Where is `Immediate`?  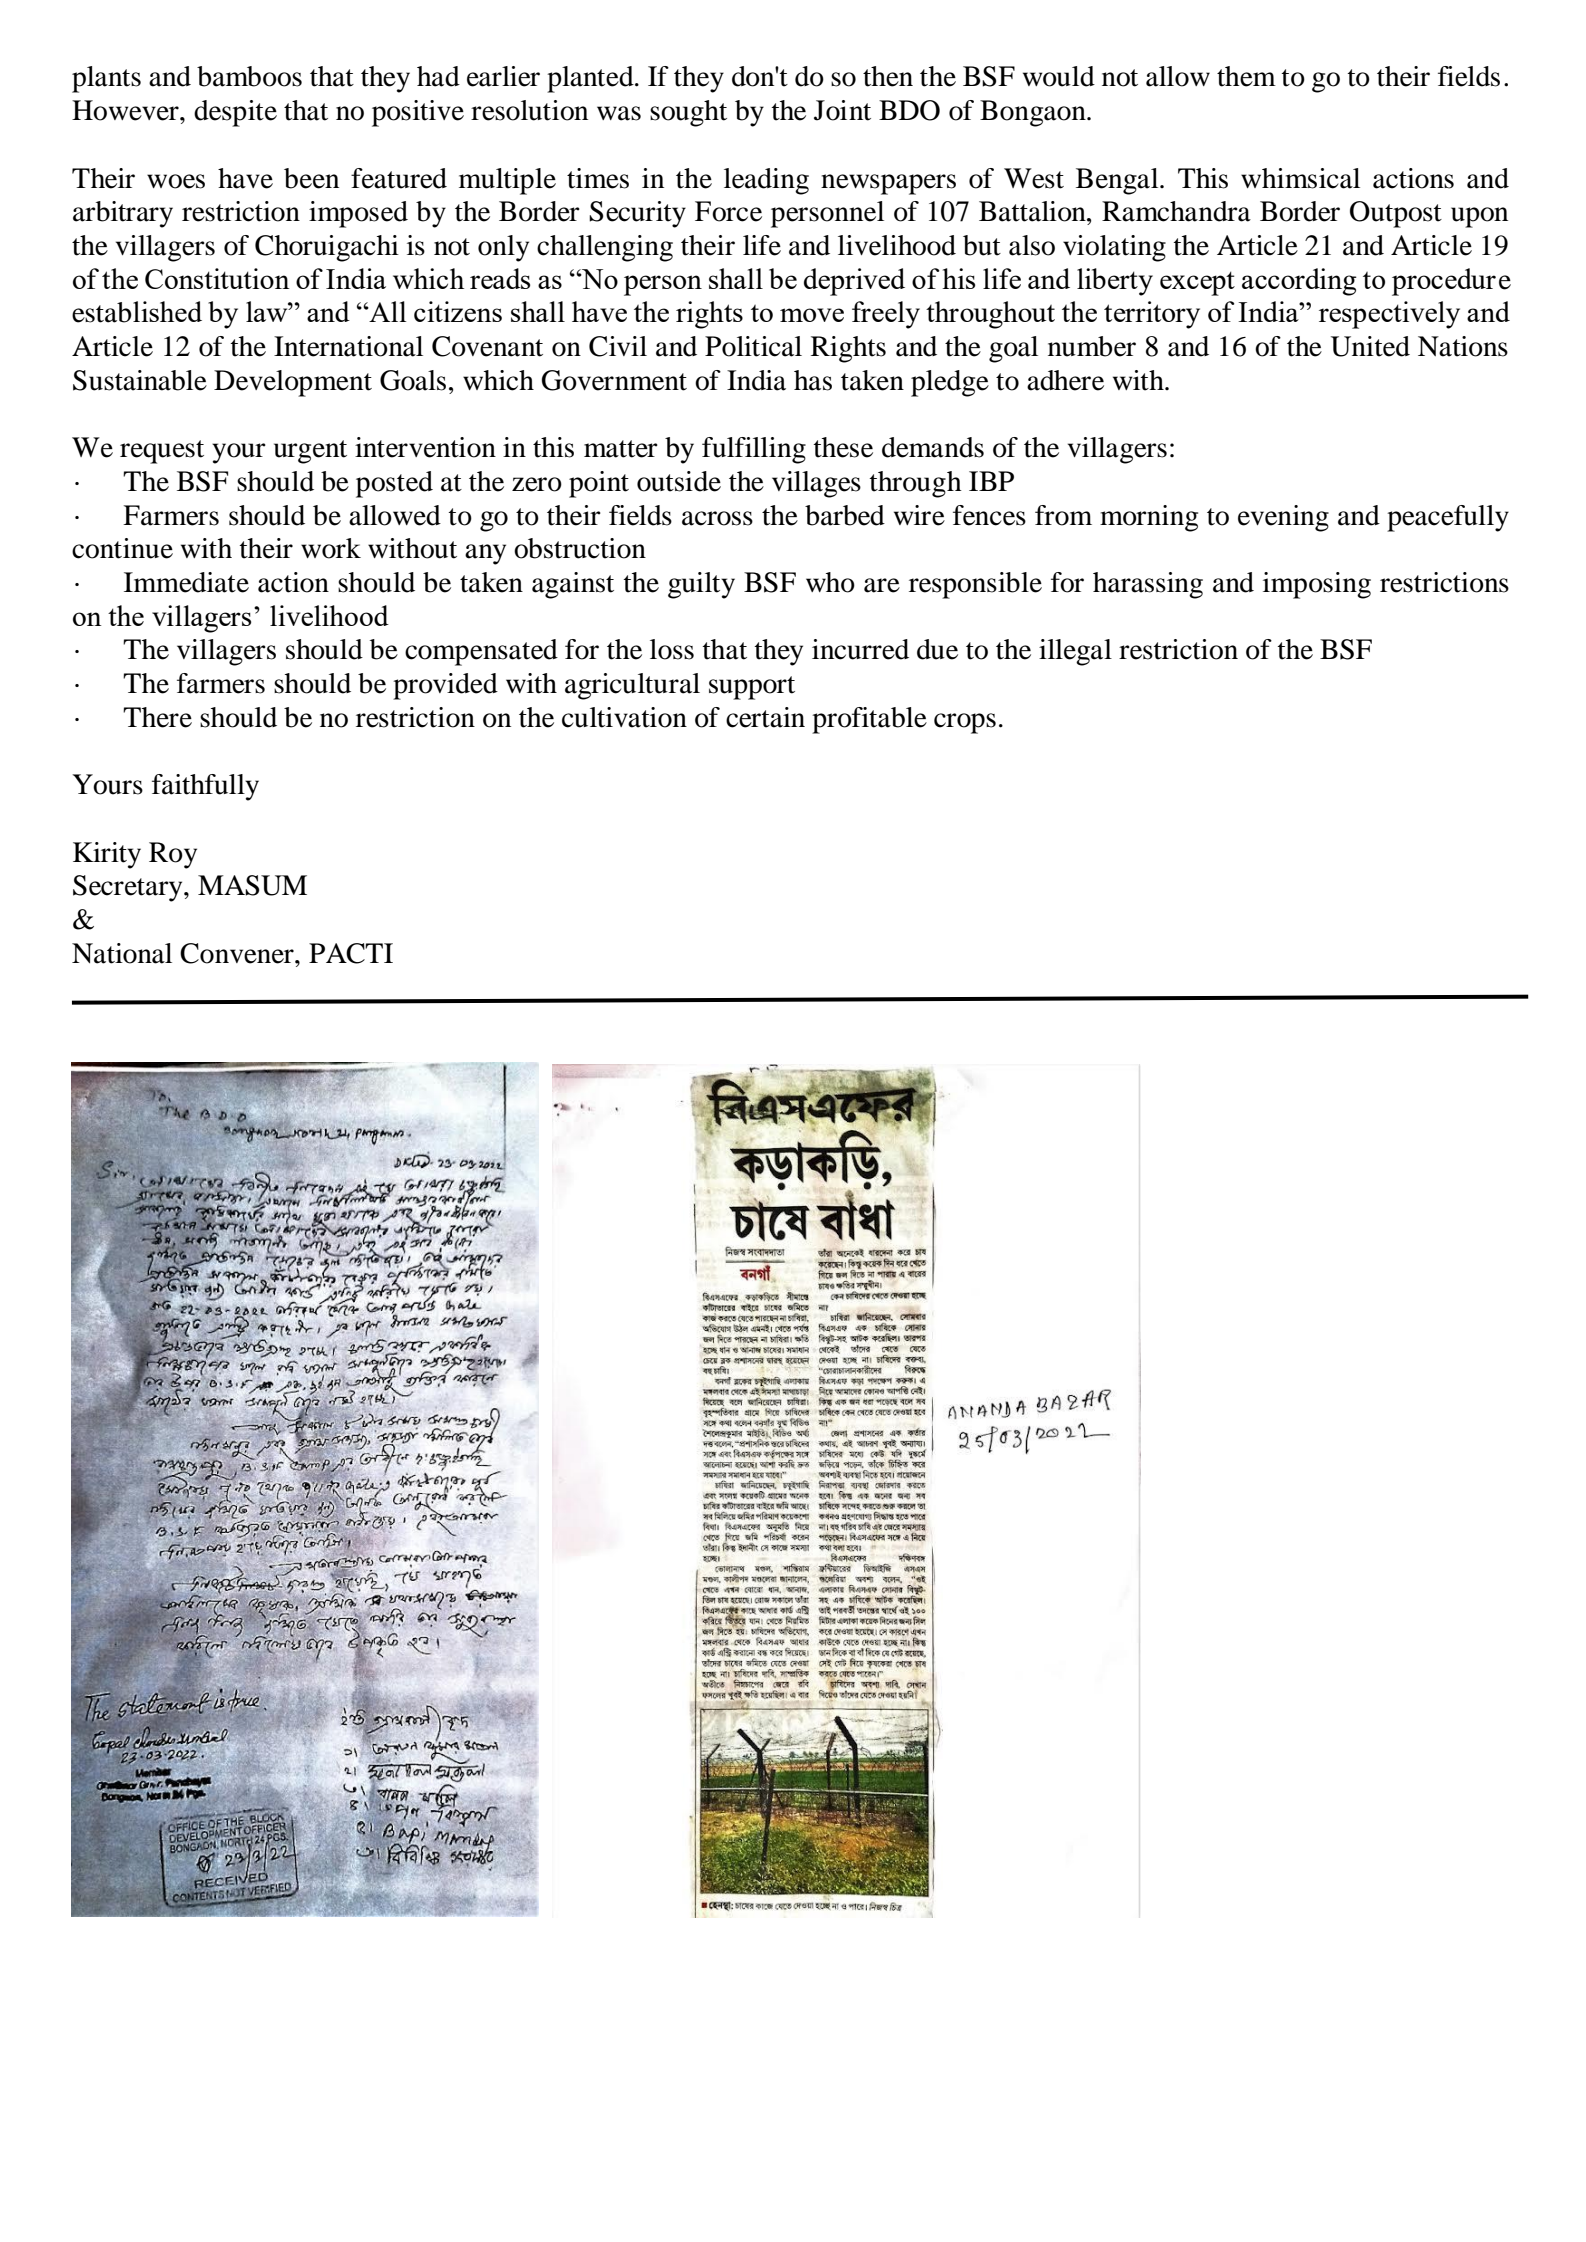
Immediate is located at coordinates (186, 582).
